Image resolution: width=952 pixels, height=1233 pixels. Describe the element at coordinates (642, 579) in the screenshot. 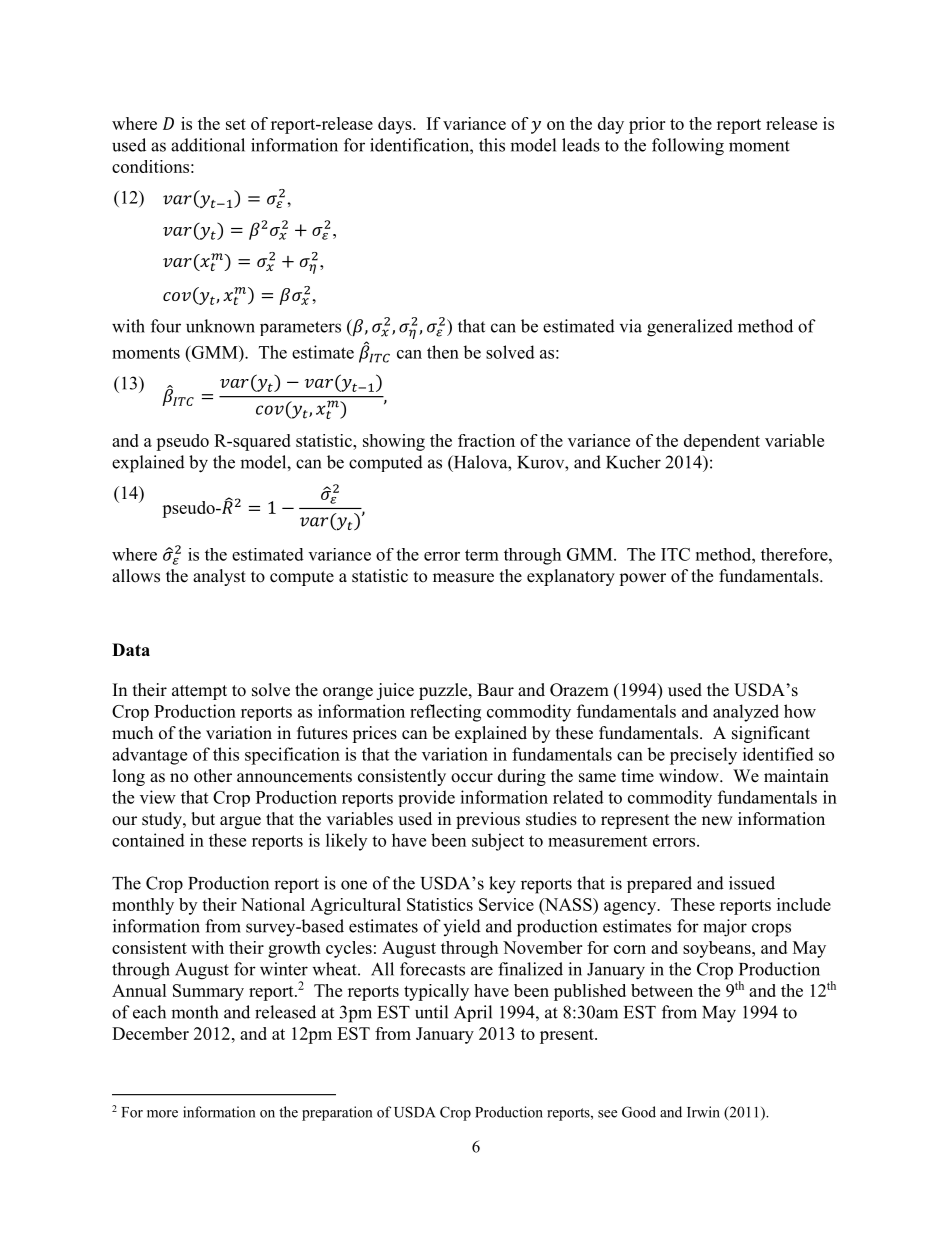

I see `power` at that location.
